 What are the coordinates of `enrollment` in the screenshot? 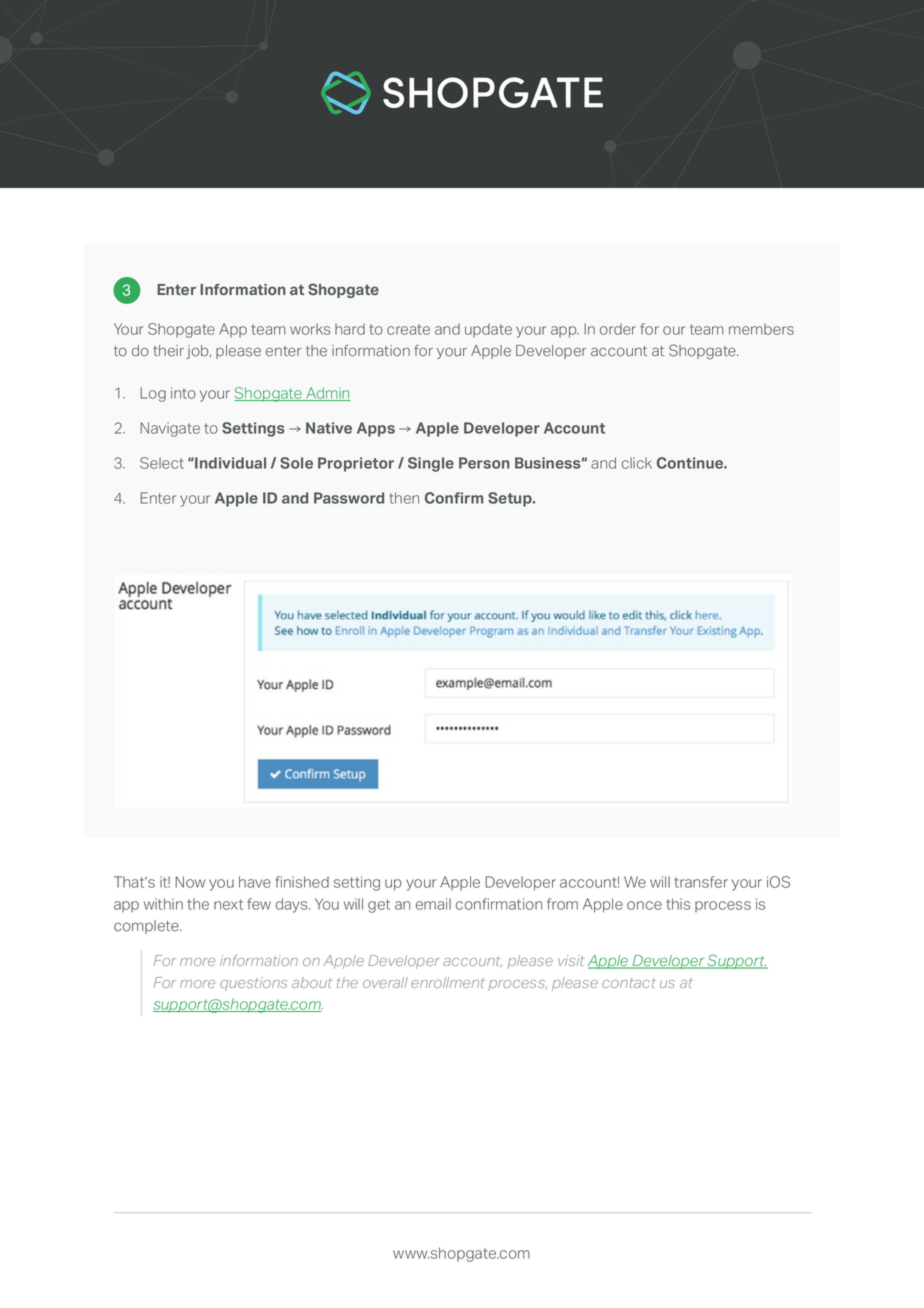 It's located at (448, 982).
